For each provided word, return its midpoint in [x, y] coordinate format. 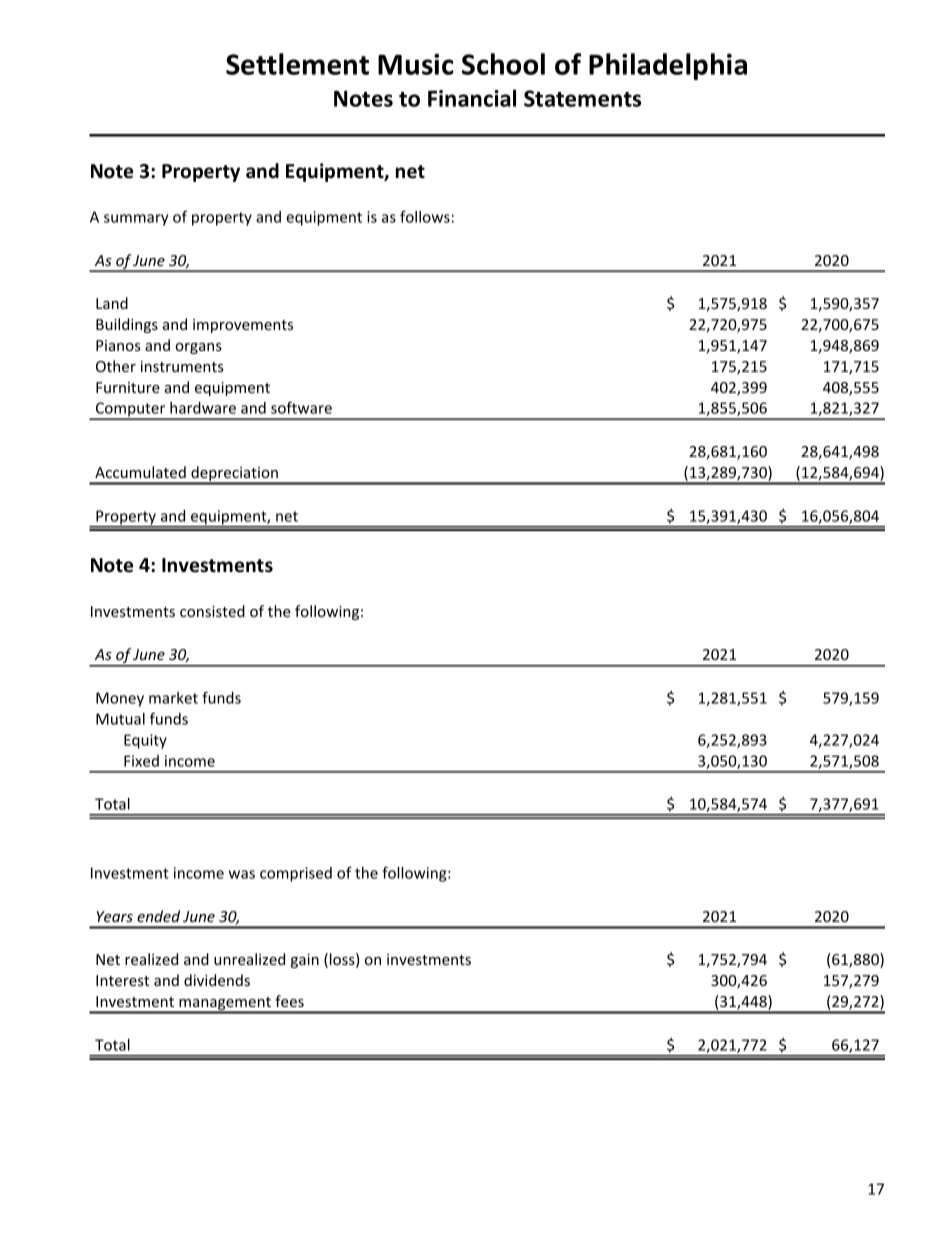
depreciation [234, 475]
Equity [145, 741]
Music [415, 64]
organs [198, 348]
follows [425, 216]
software [301, 407]
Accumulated [140, 472]
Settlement [297, 64]
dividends [217, 980]
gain [305, 961]
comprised [296, 874]
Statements [582, 98]
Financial [472, 98]
